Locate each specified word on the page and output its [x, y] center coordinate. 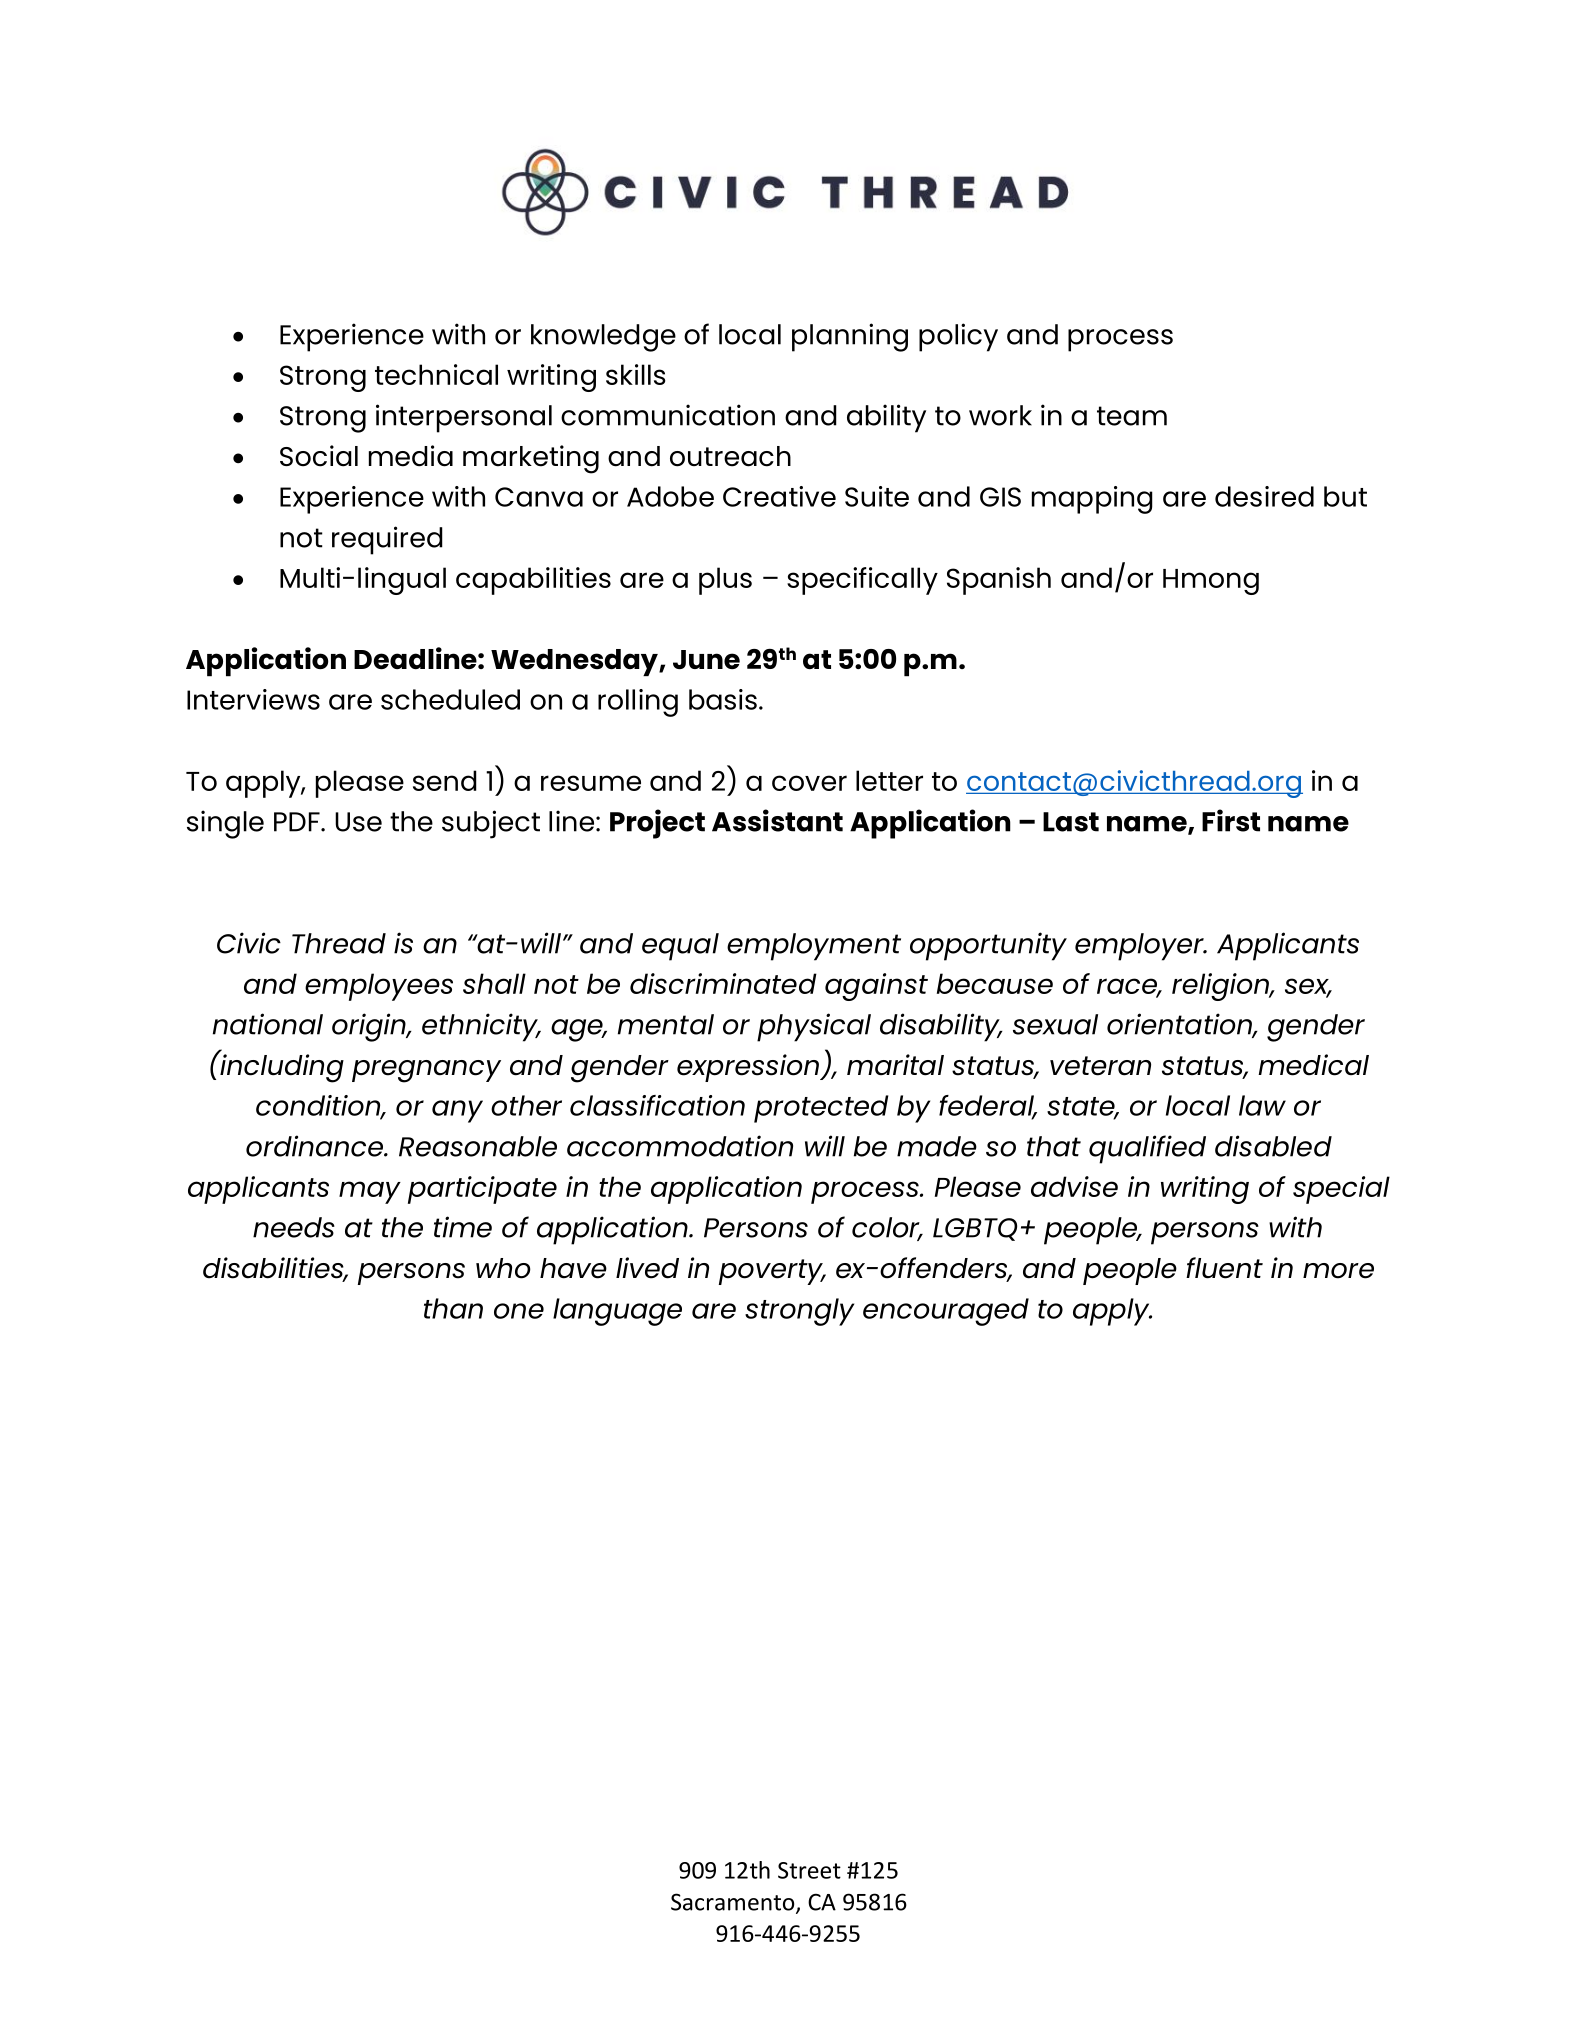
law [1262, 1105]
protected [821, 1109]
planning [850, 337]
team [1132, 416]
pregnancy [426, 1071]
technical [436, 374]
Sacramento [734, 1903]
